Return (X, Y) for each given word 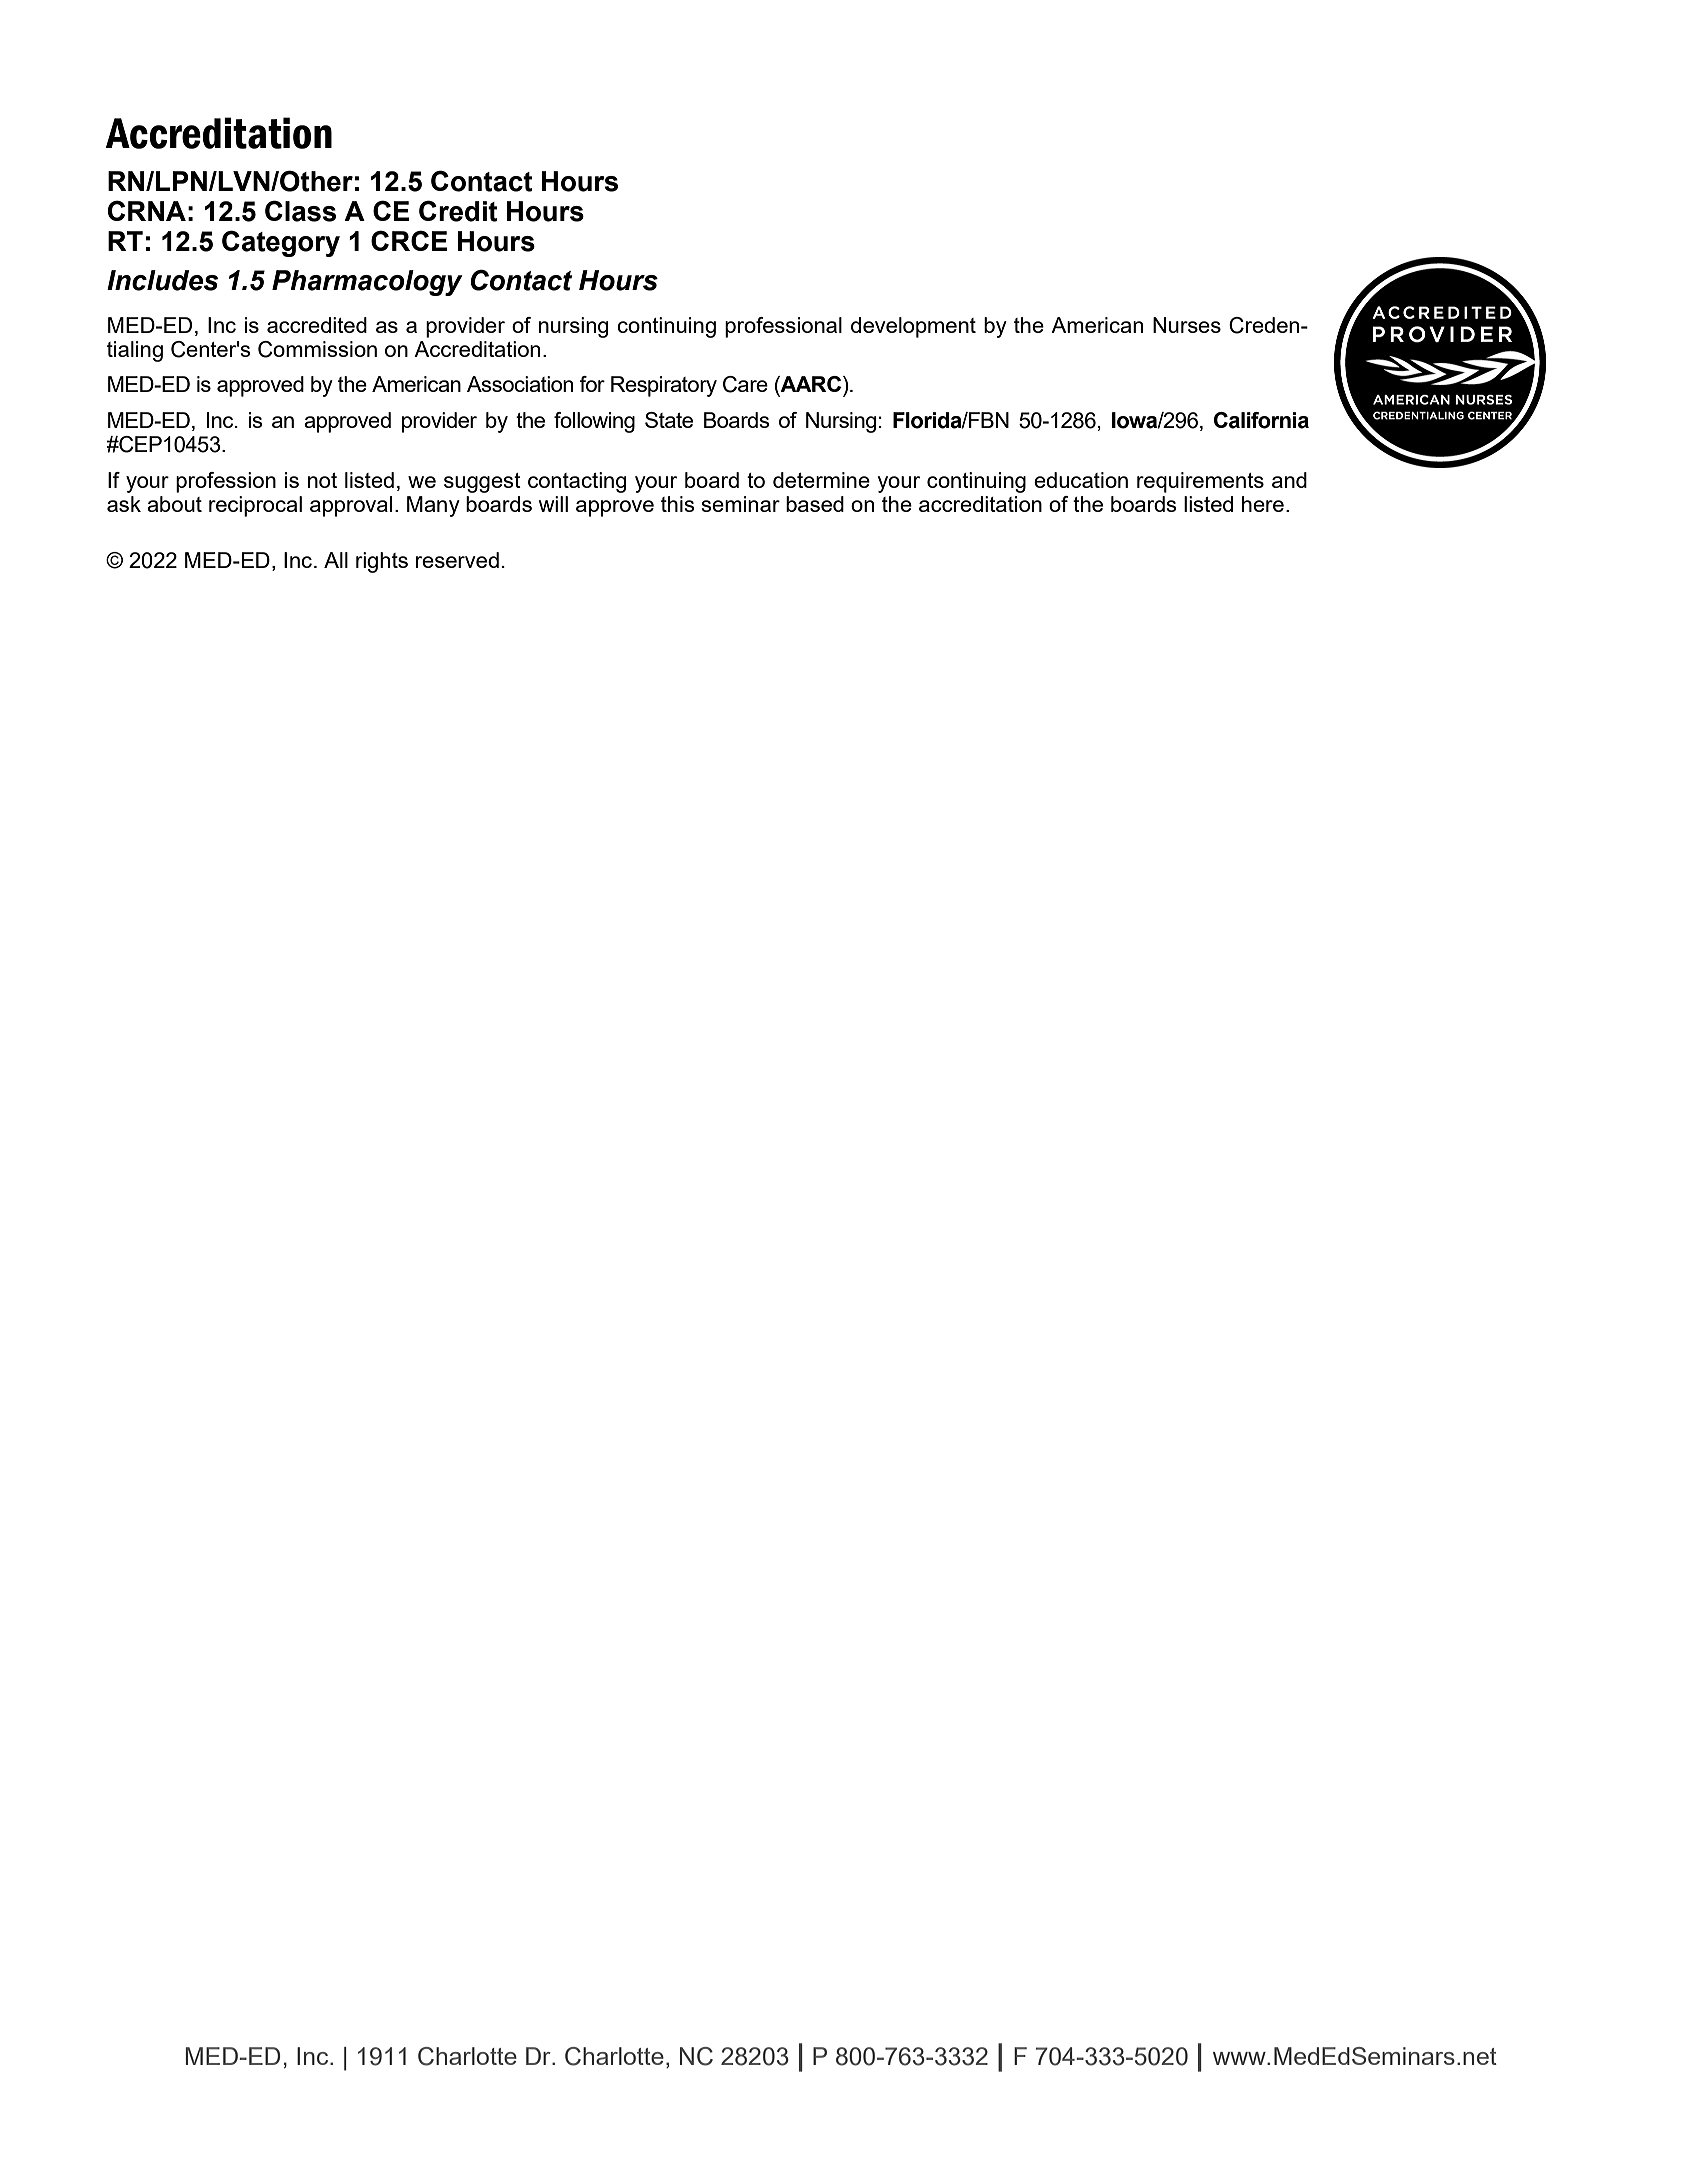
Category (281, 243)
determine (821, 480)
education (1081, 480)
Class (300, 211)
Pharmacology (367, 283)
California (1261, 420)
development (913, 327)
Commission (317, 349)
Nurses (1187, 325)
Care (745, 384)
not (322, 480)
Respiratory (664, 386)
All (336, 560)
